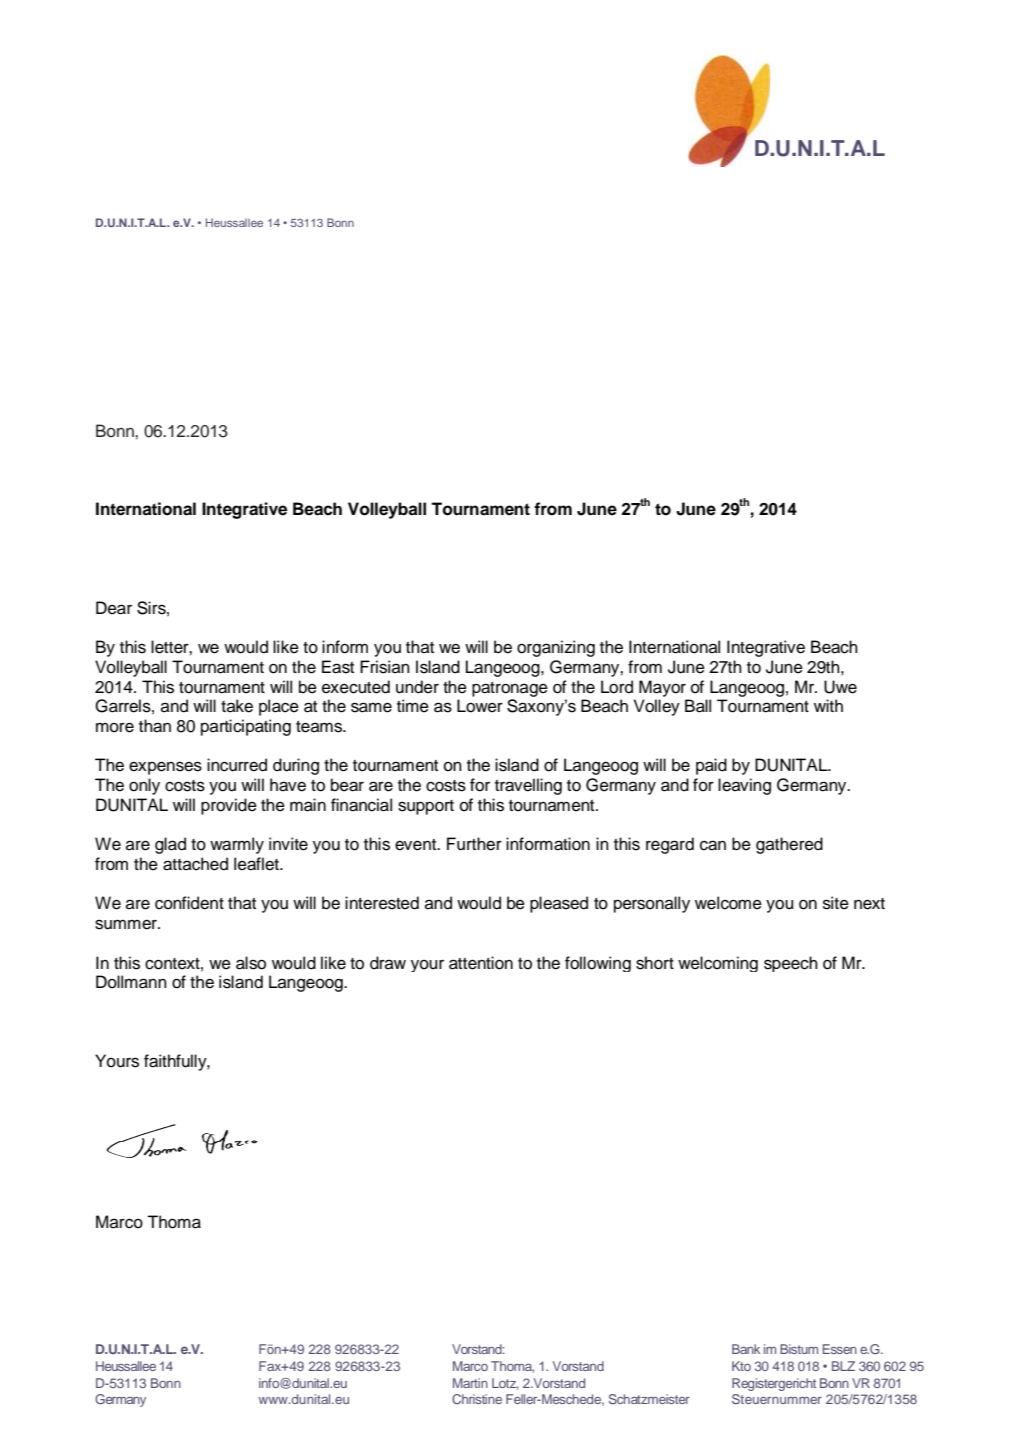 This screenshot has width=1021, height=1443. What do you see at coordinates (481, 963) in the screenshot?
I see `attention` at bounding box center [481, 963].
